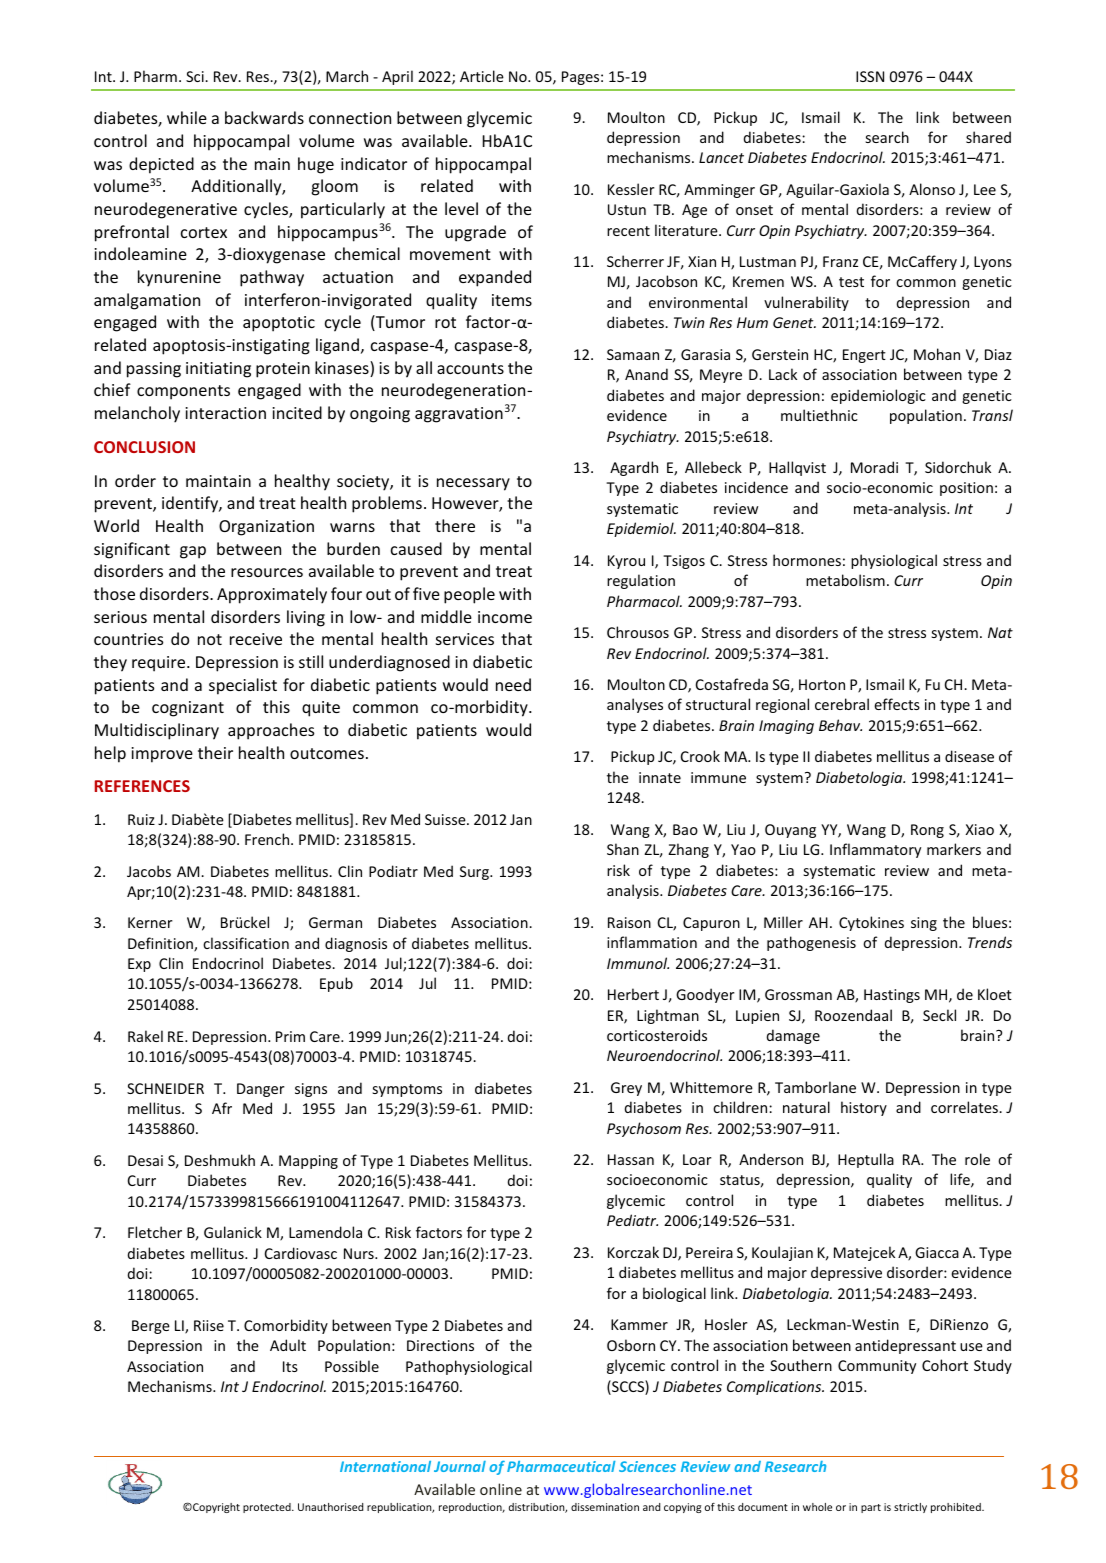  Describe the element at coordinates (623, 849) in the screenshot. I see `Shan` at that location.
